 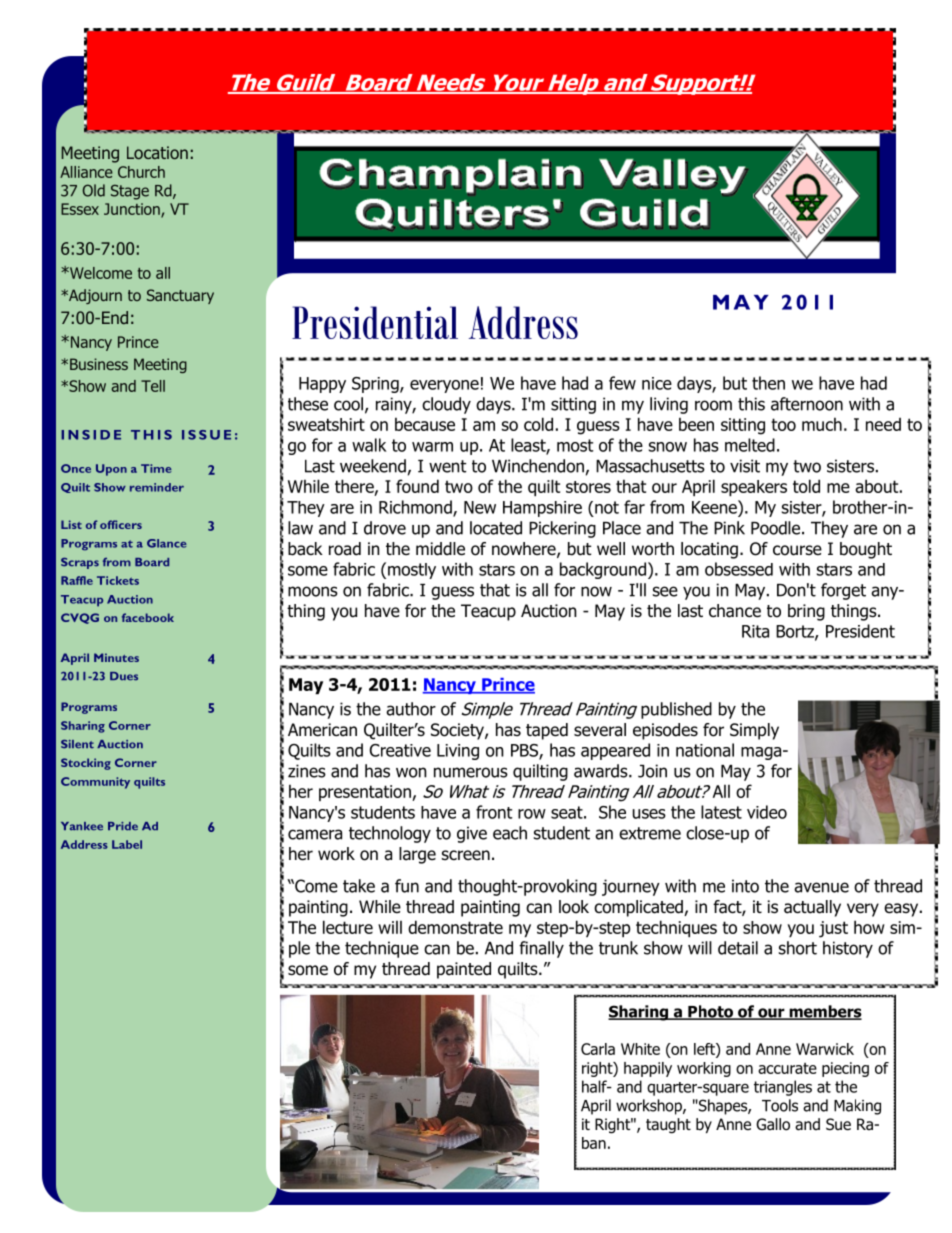 What do you see at coordinates (348, 927) in the screenshot?
I see `lecture` at bounding box center [348, 927].
